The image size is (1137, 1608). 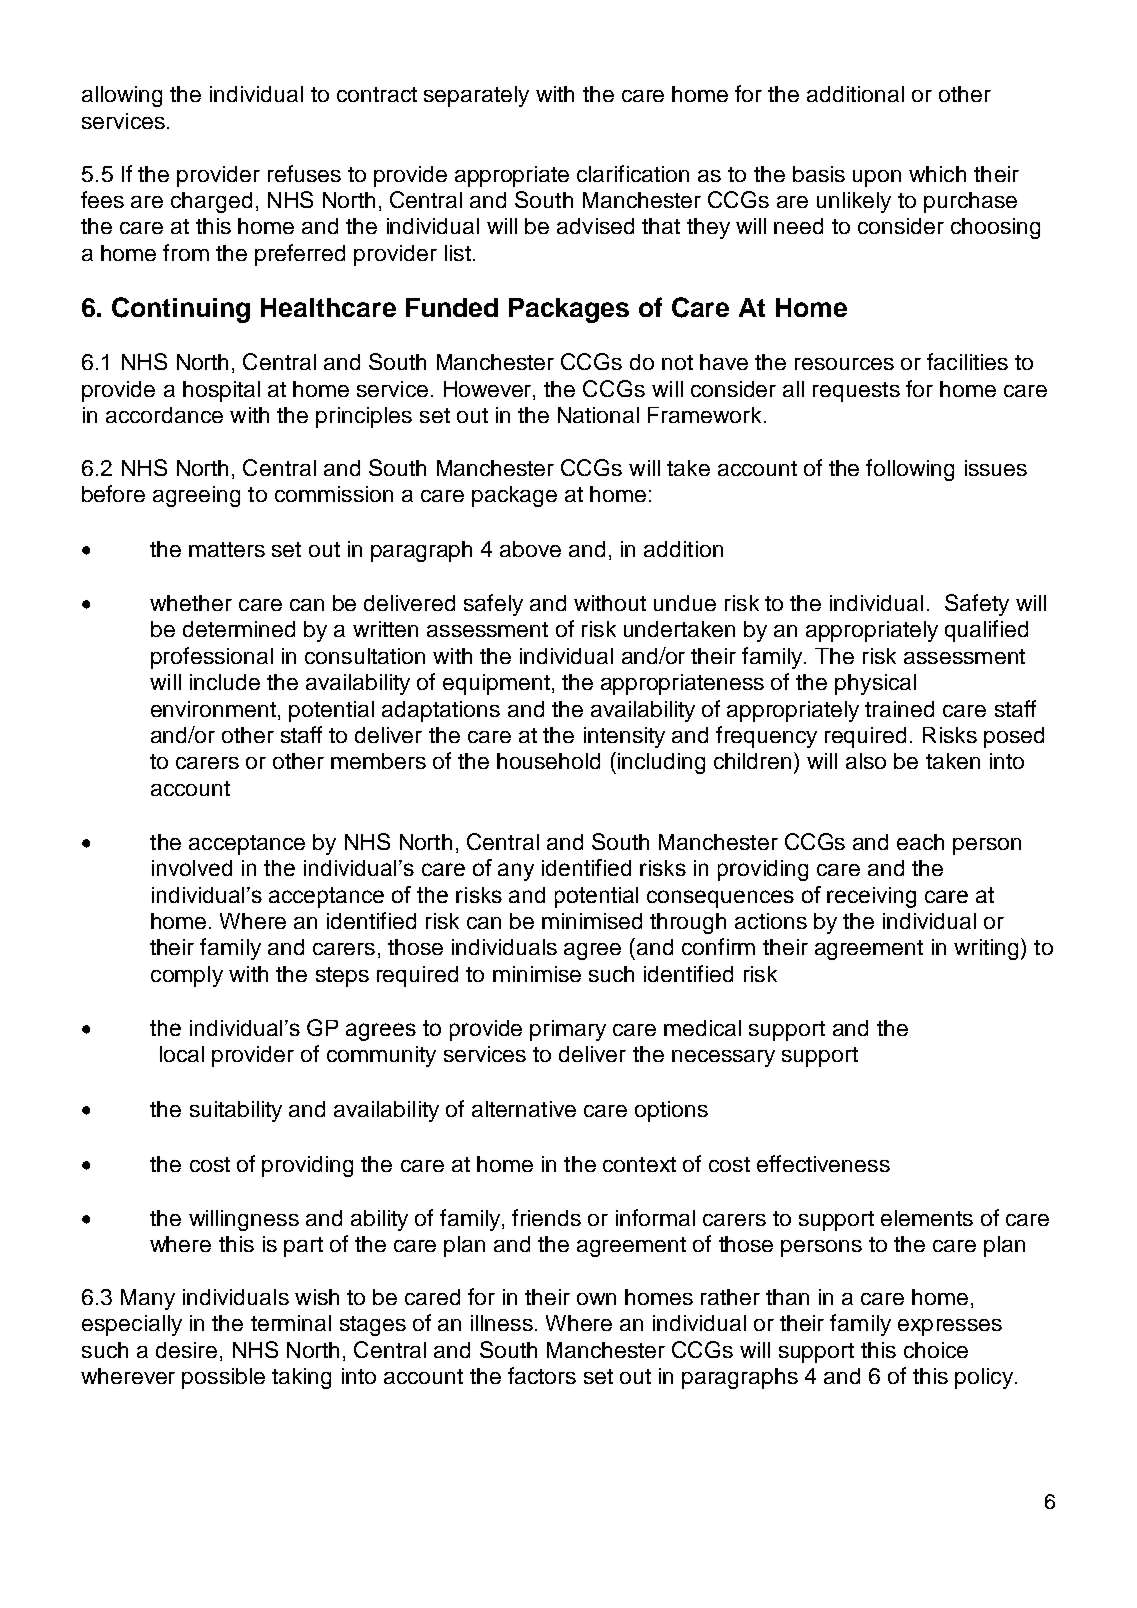 I want to click on clarification, so click(x=633, y=173).
